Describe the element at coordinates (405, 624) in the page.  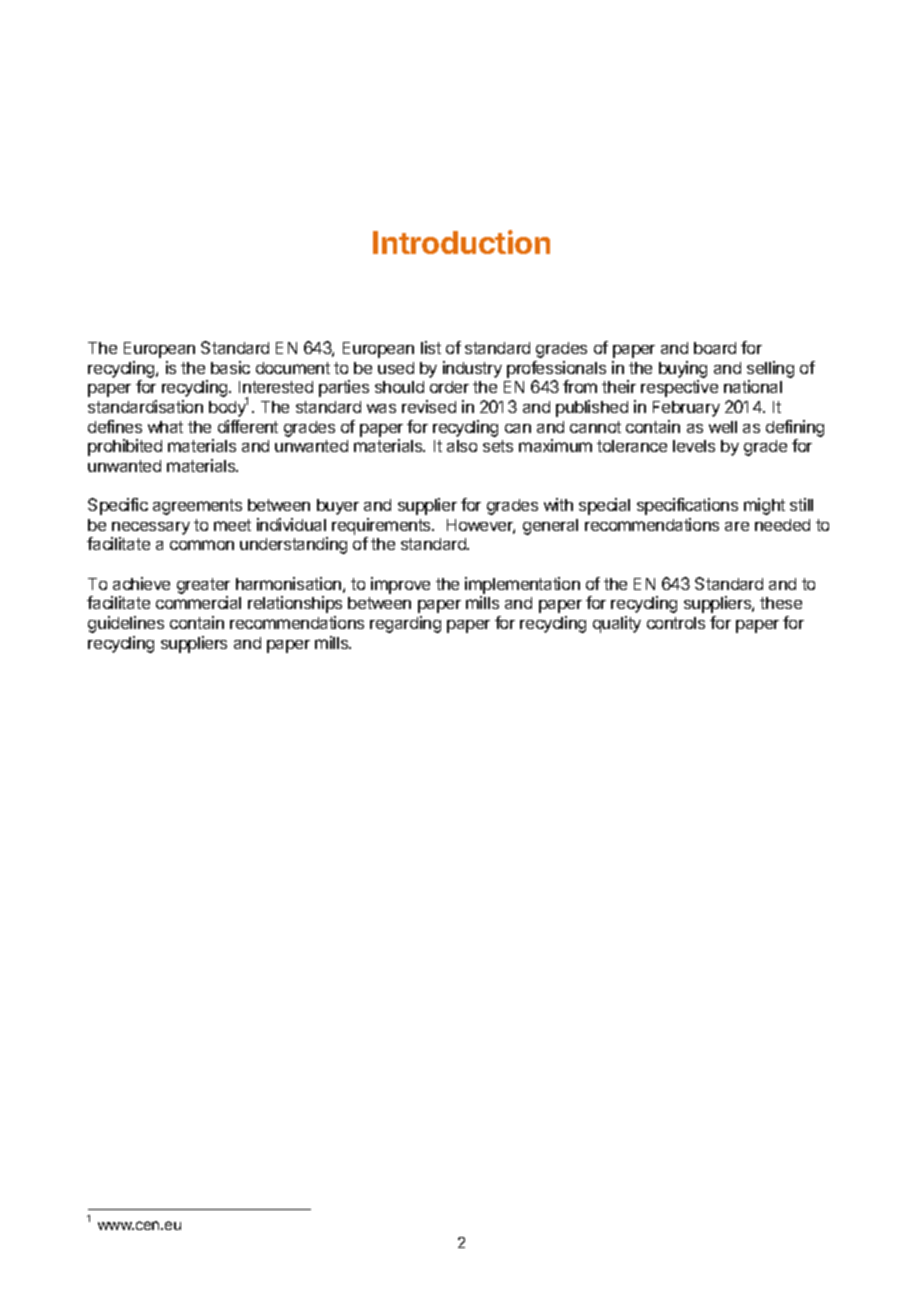
I see `regarding` at that location.
